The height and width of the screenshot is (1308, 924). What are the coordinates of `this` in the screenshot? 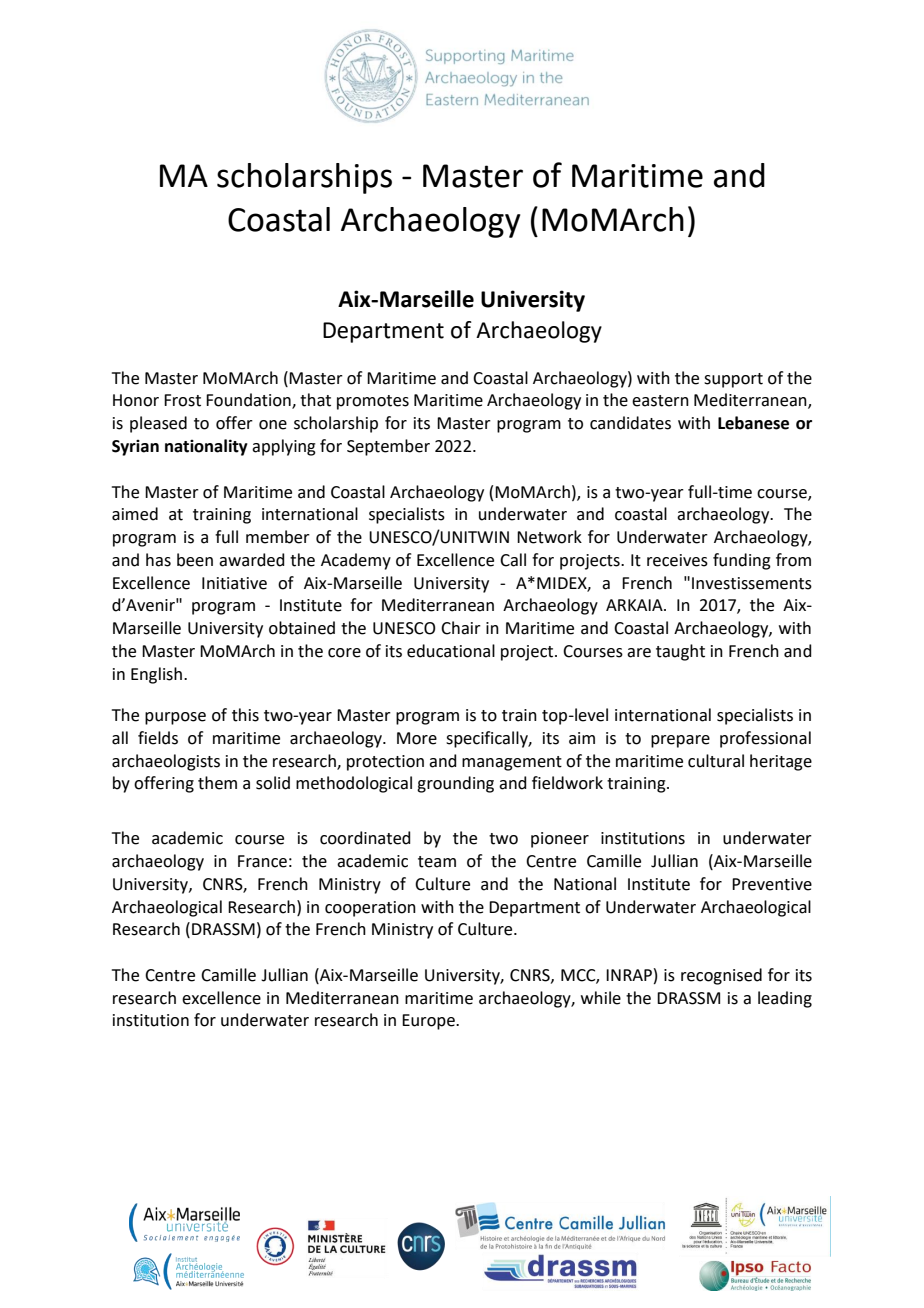 It's located at (245, 715).
